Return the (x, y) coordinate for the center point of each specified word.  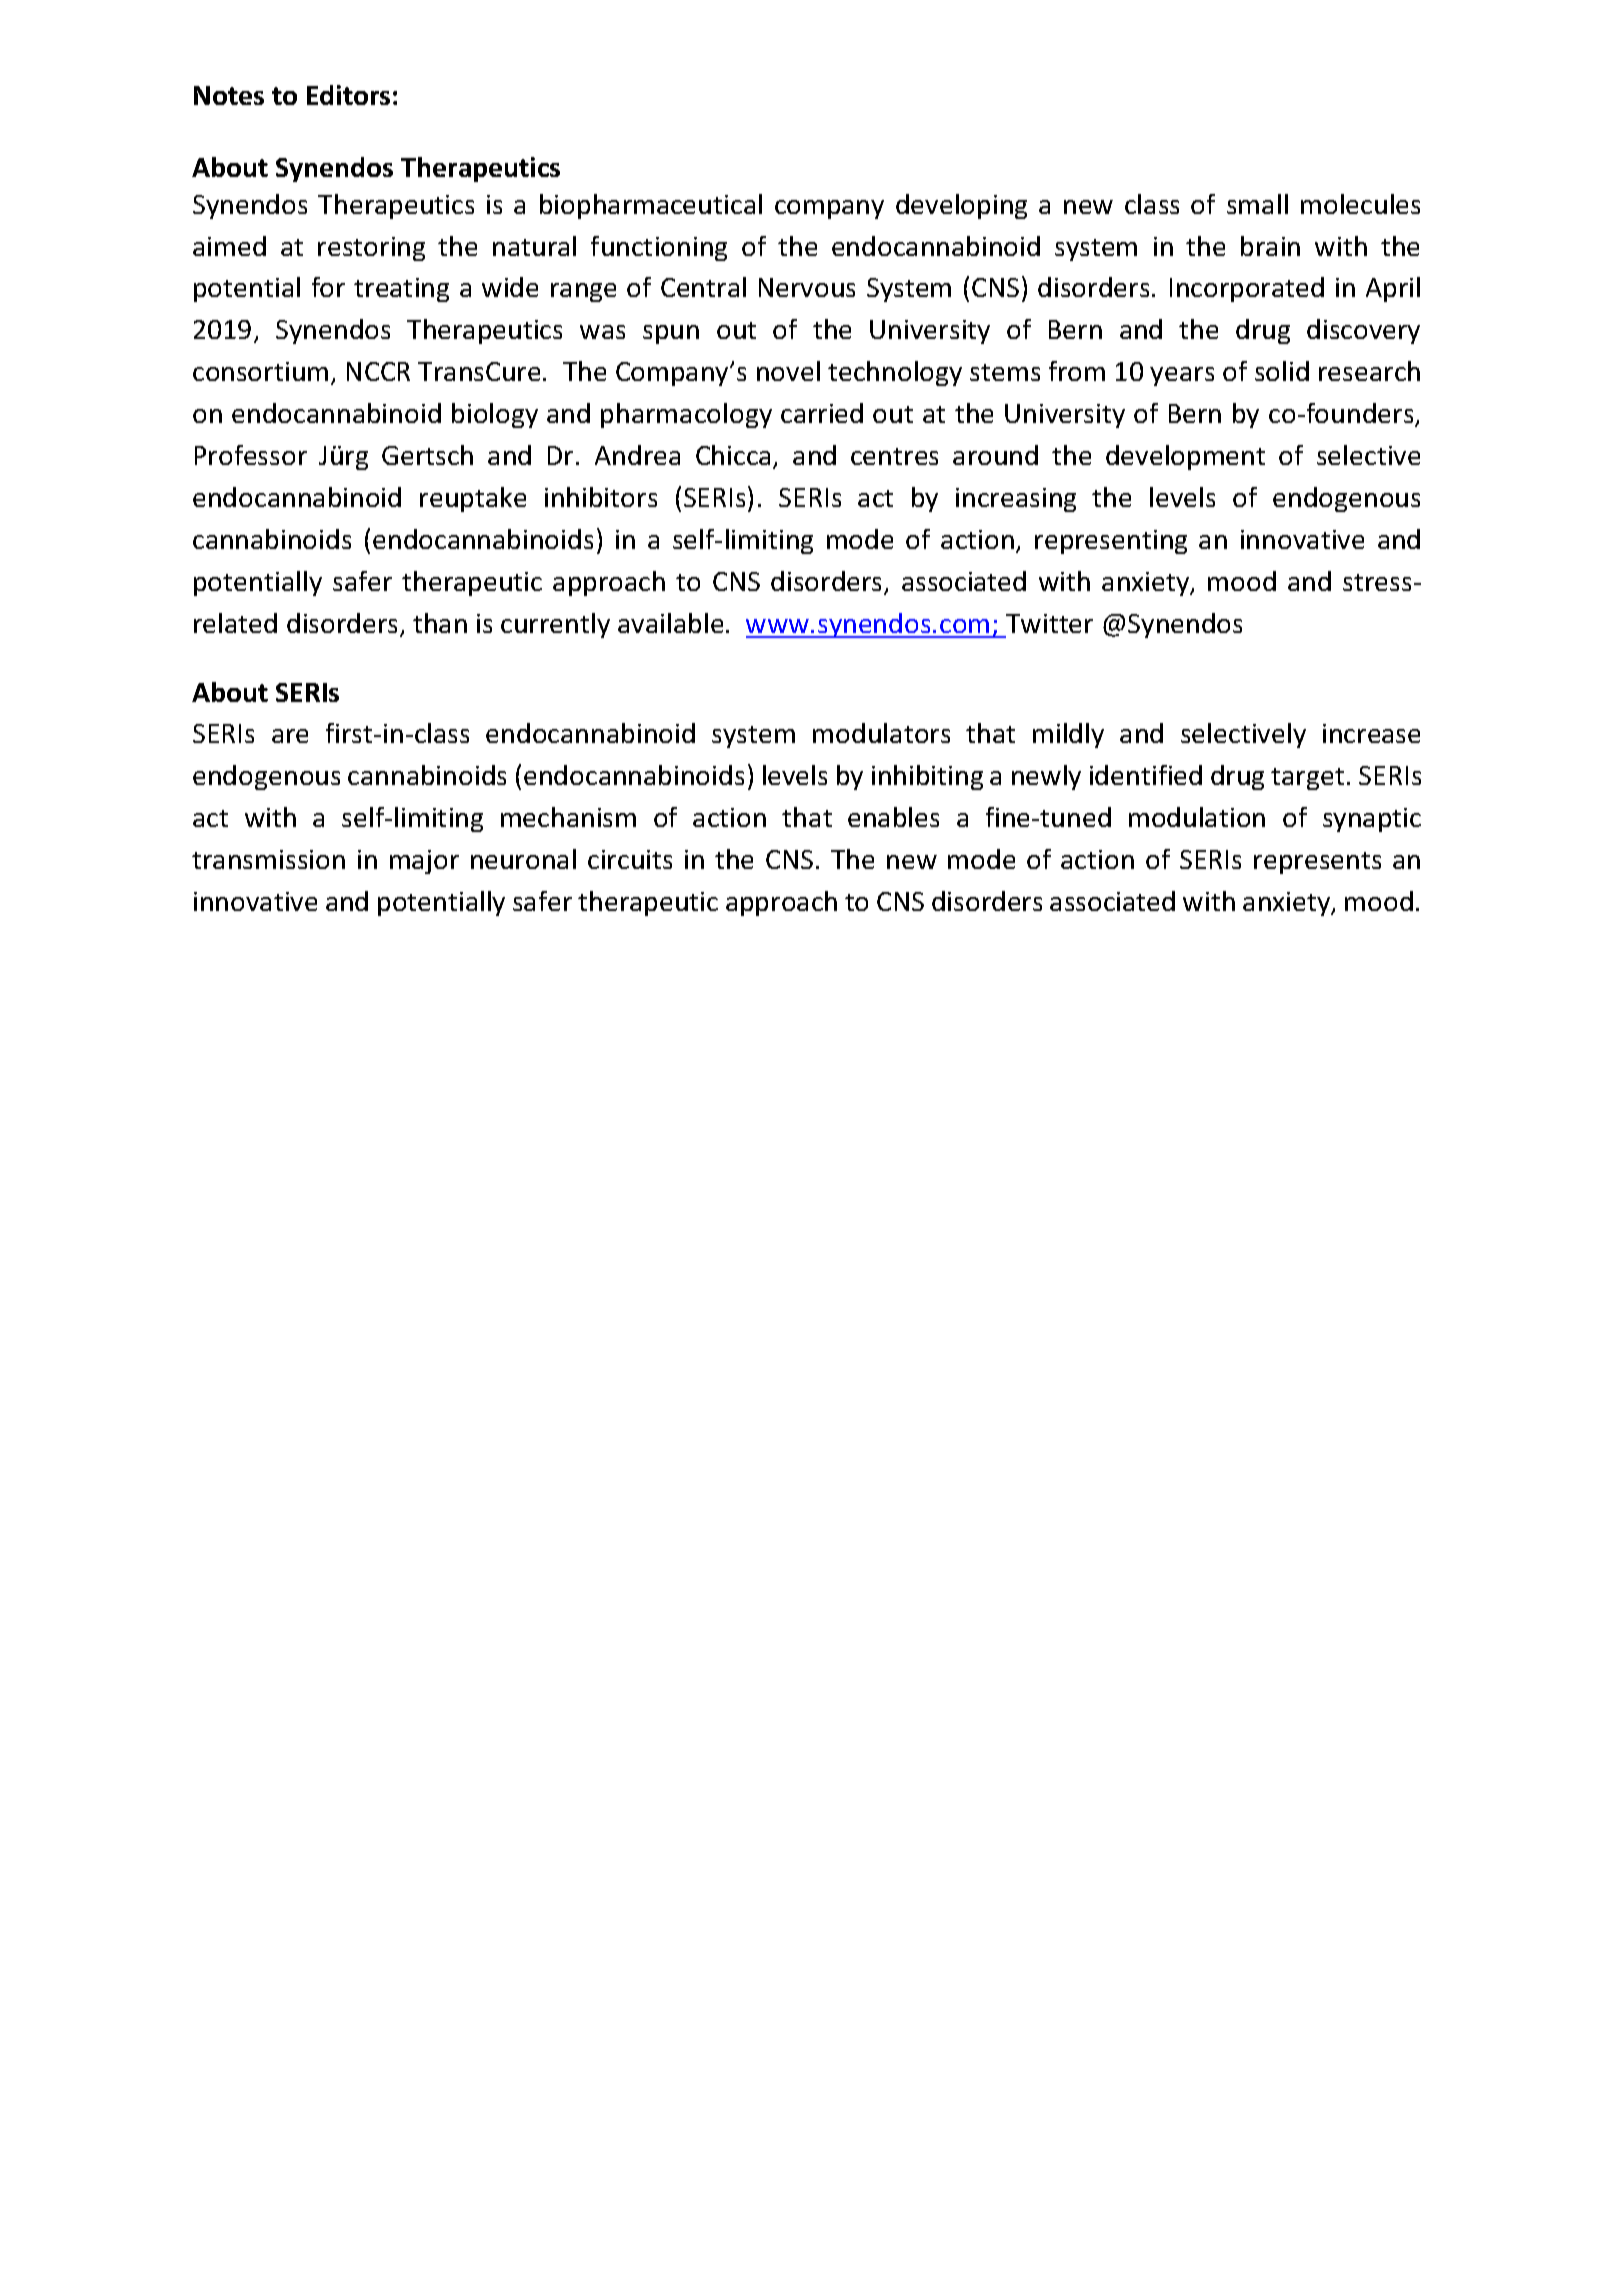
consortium (260, 371)
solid (1282, 371)
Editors (348, 95)
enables (893, 817)
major (424, 862)
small (1257, 204)
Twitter (1049, 623)
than (440, 623)
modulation (1197, 817)
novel (788, 371)
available (670, 623)
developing (961, 206)
